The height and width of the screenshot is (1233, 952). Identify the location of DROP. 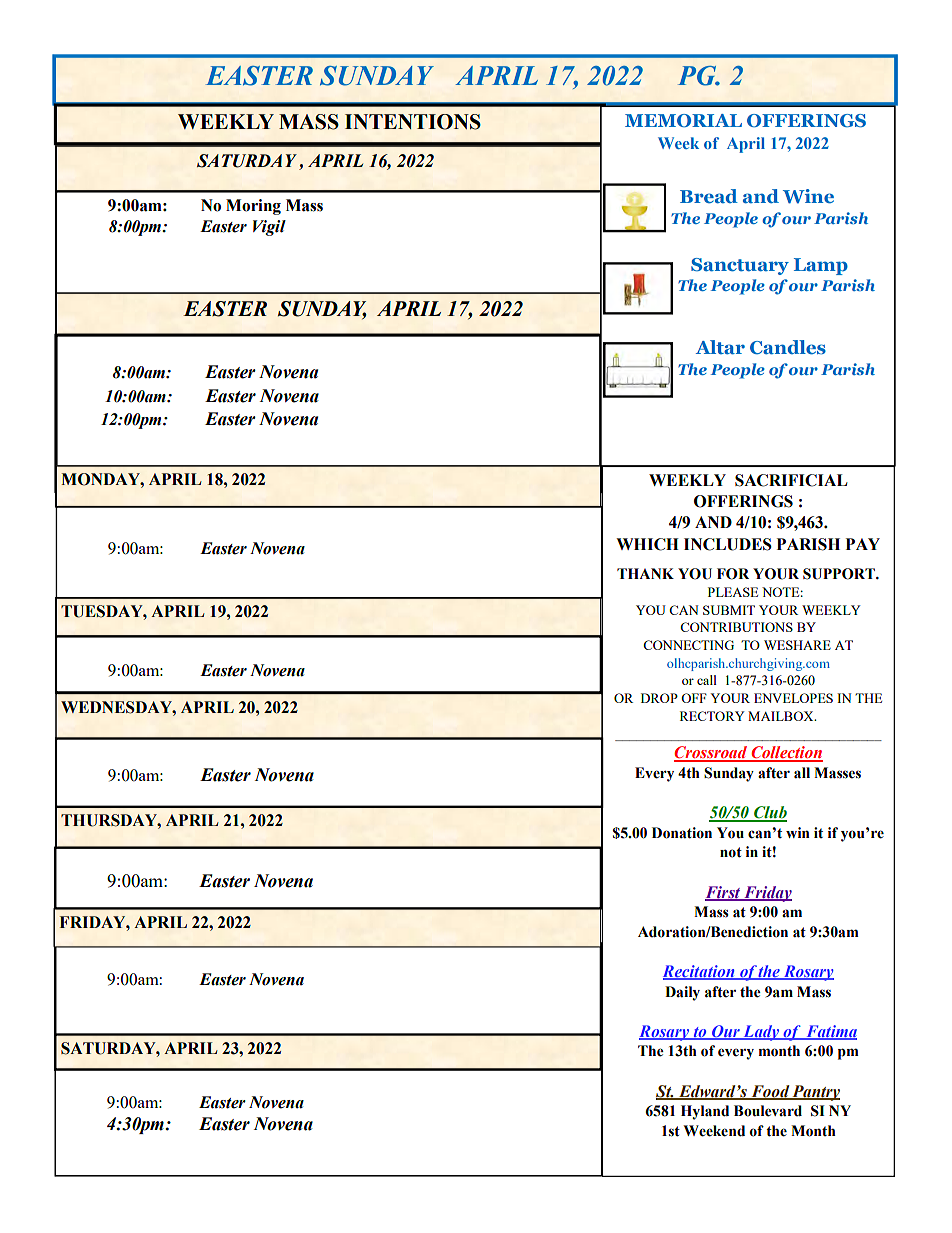
(659, 698).
